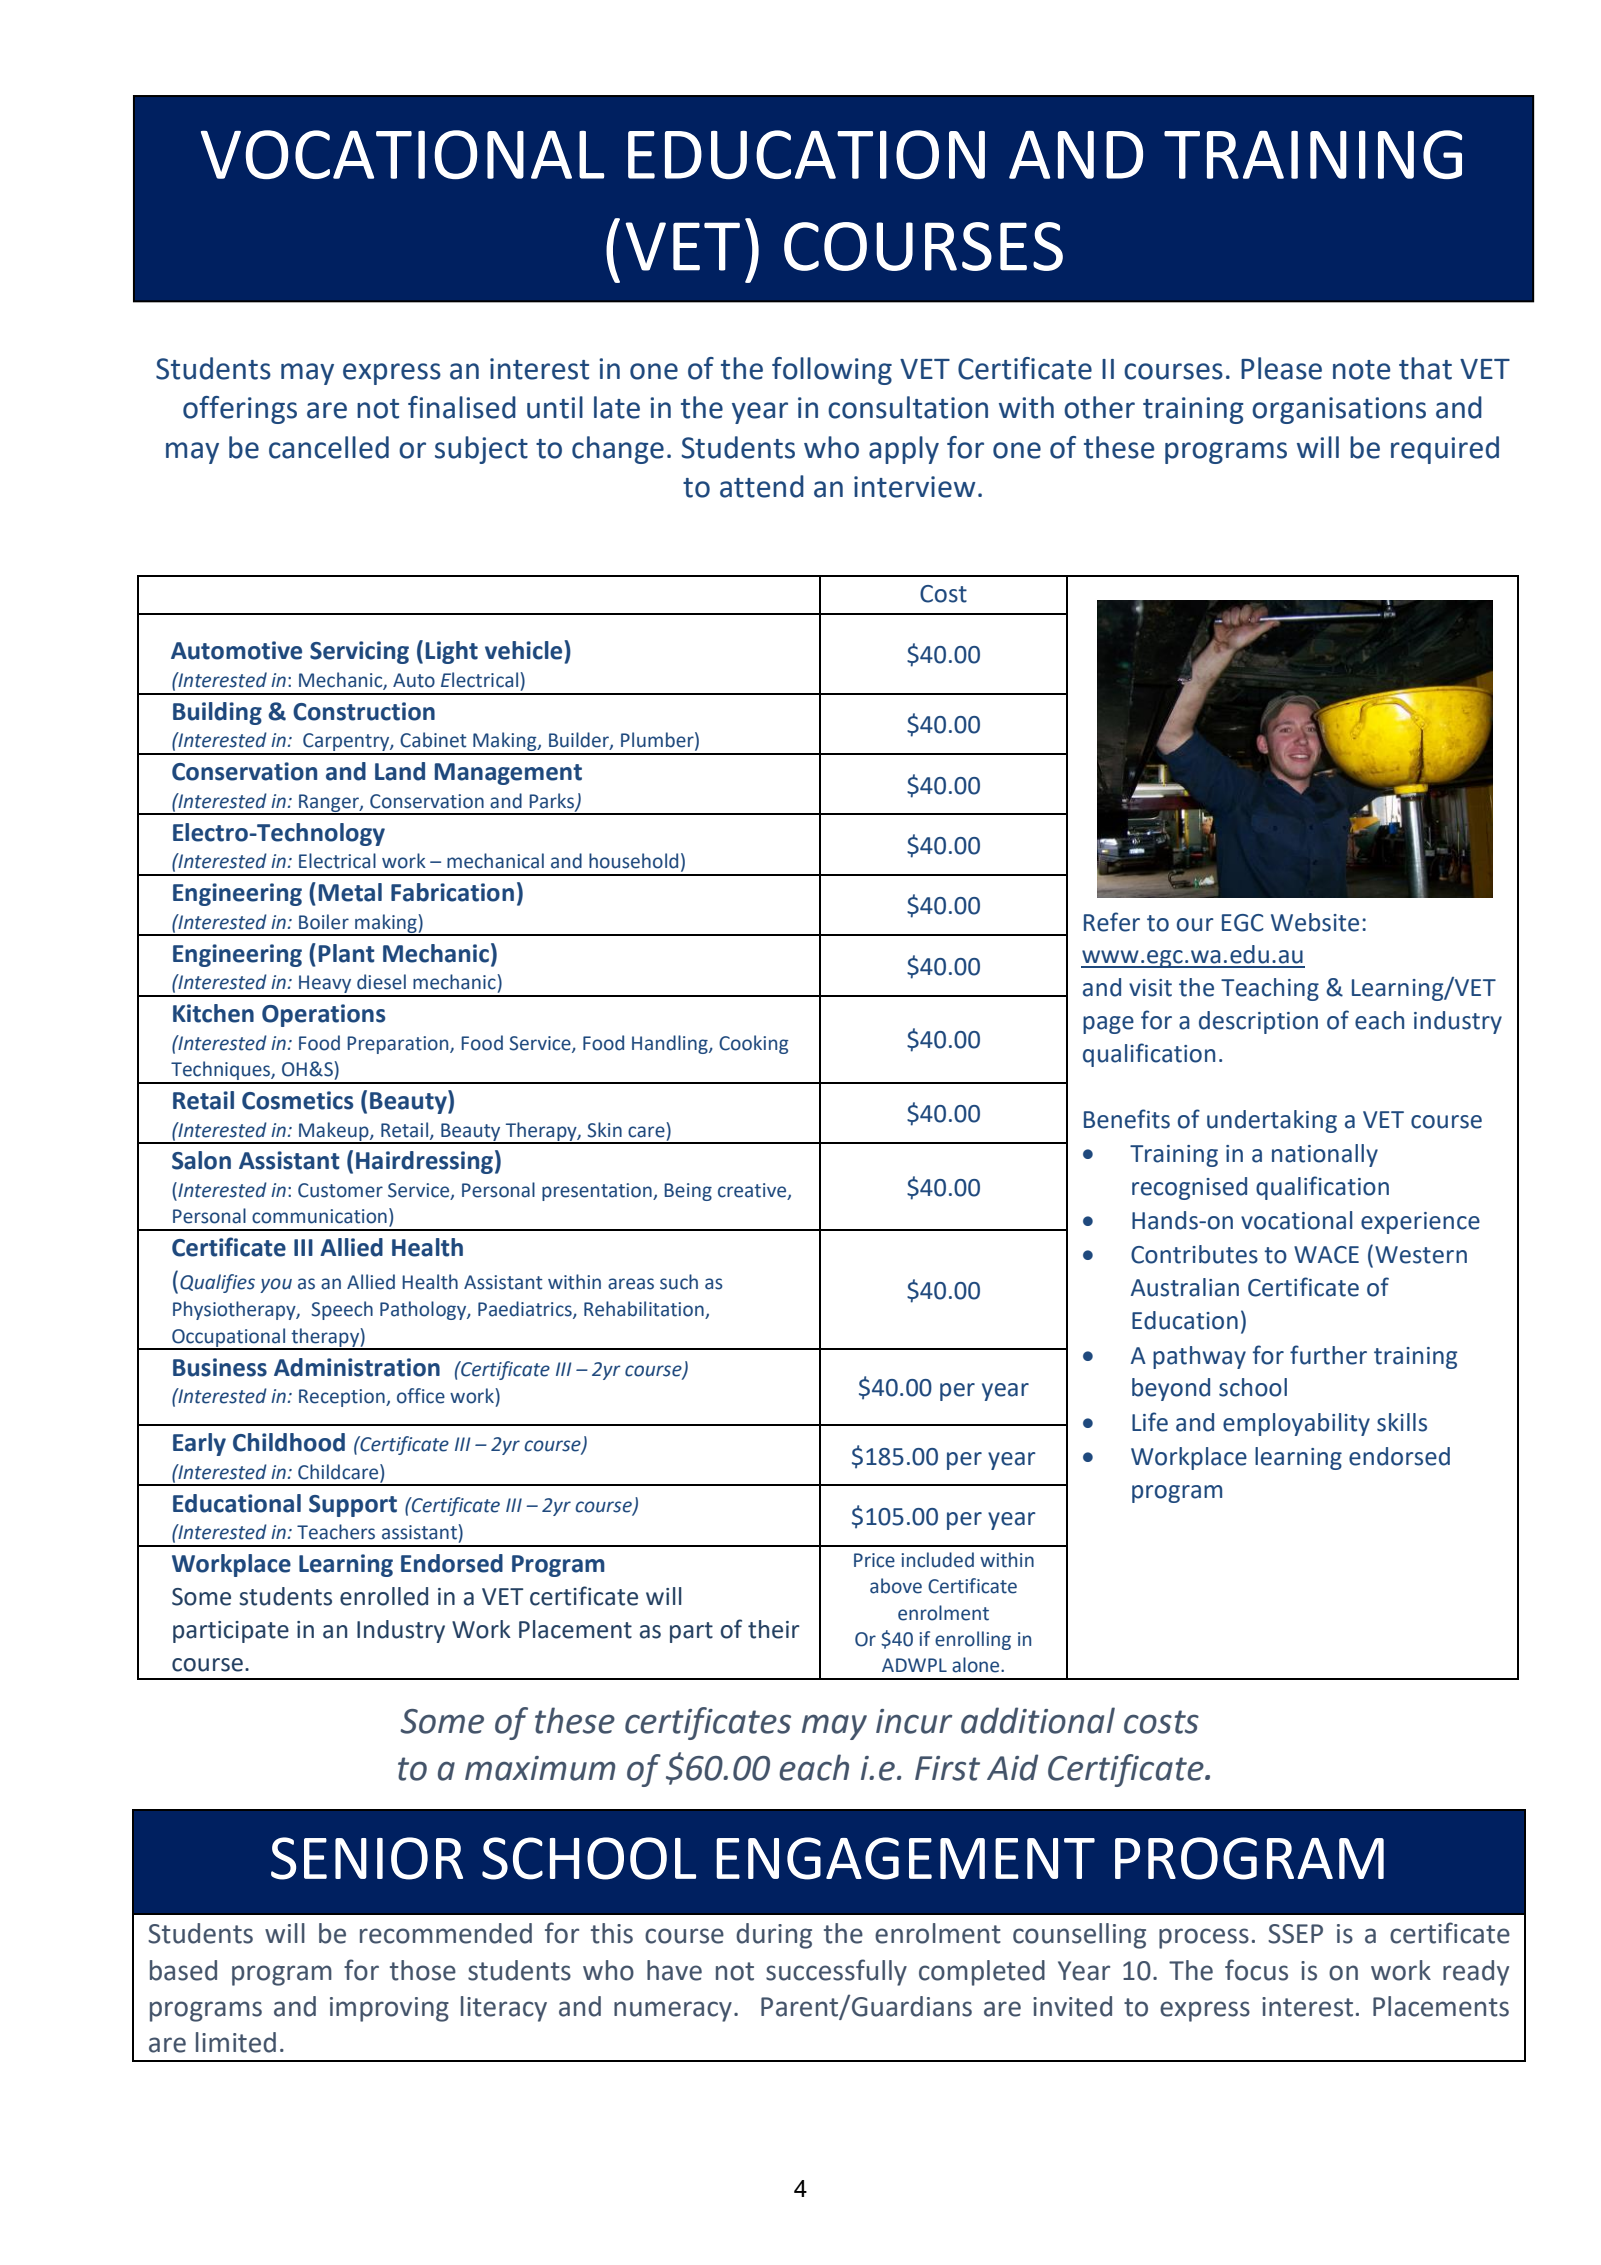  What do you see at coordinates (1325, 1155) in the document?
I see `nationally` at bounding box center [1325, 1155].
